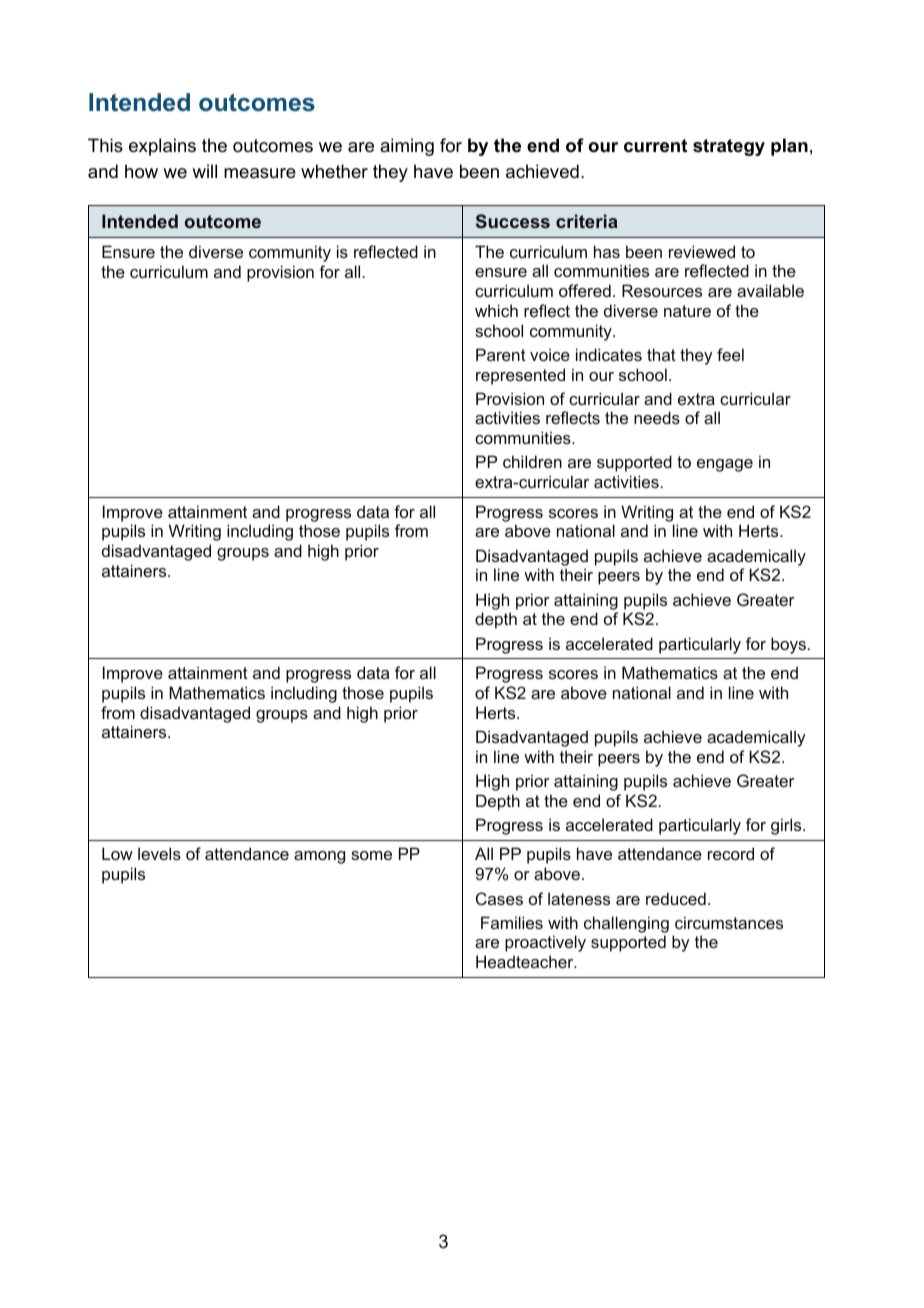 Image resolution: width=924 pixels, height=1308 pixels. What do you see at coordinates (729, 922) in the screenshot?
I see `circumstances` at bounding box center [729, 922].
